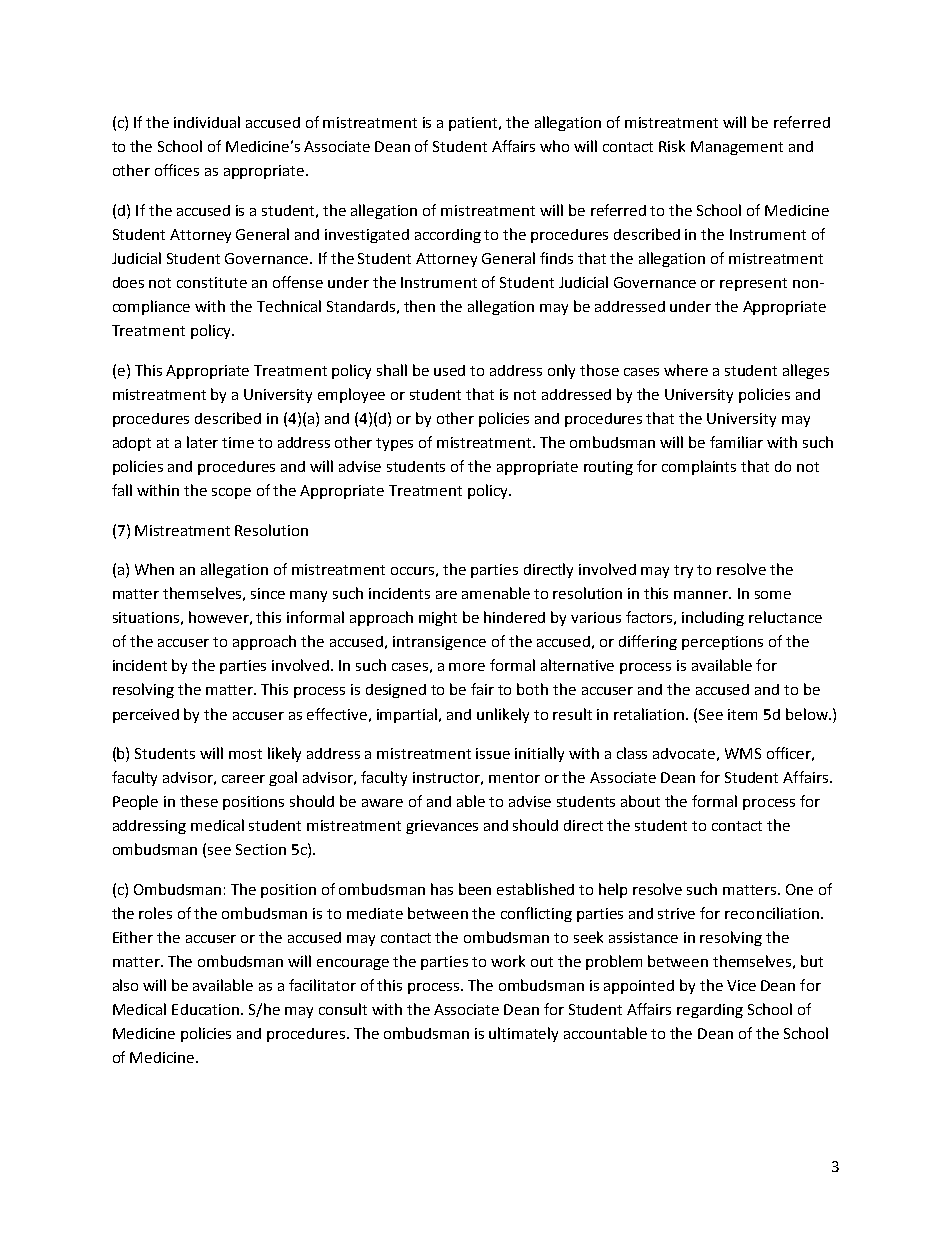 This image has width=952, height=1233. What do you see at coordinates (554, 146) in the image?
I see `who` at bounding box center [554, 146].
